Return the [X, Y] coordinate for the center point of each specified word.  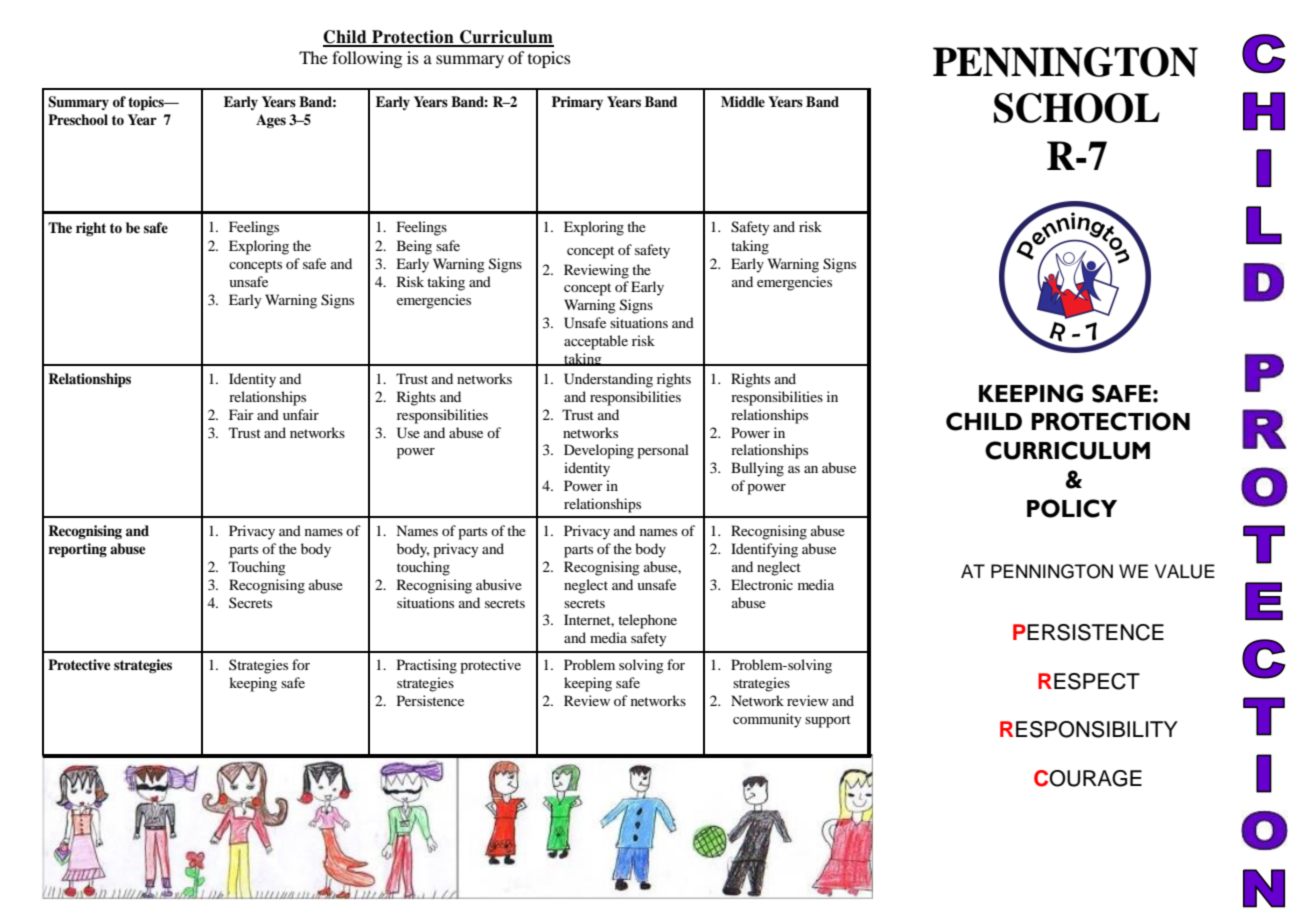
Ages [271, 121]
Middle [743, 101]
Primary [577, 103]
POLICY [1072, 508]
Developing [599, 451]
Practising [427, 666]
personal [663, 451]
